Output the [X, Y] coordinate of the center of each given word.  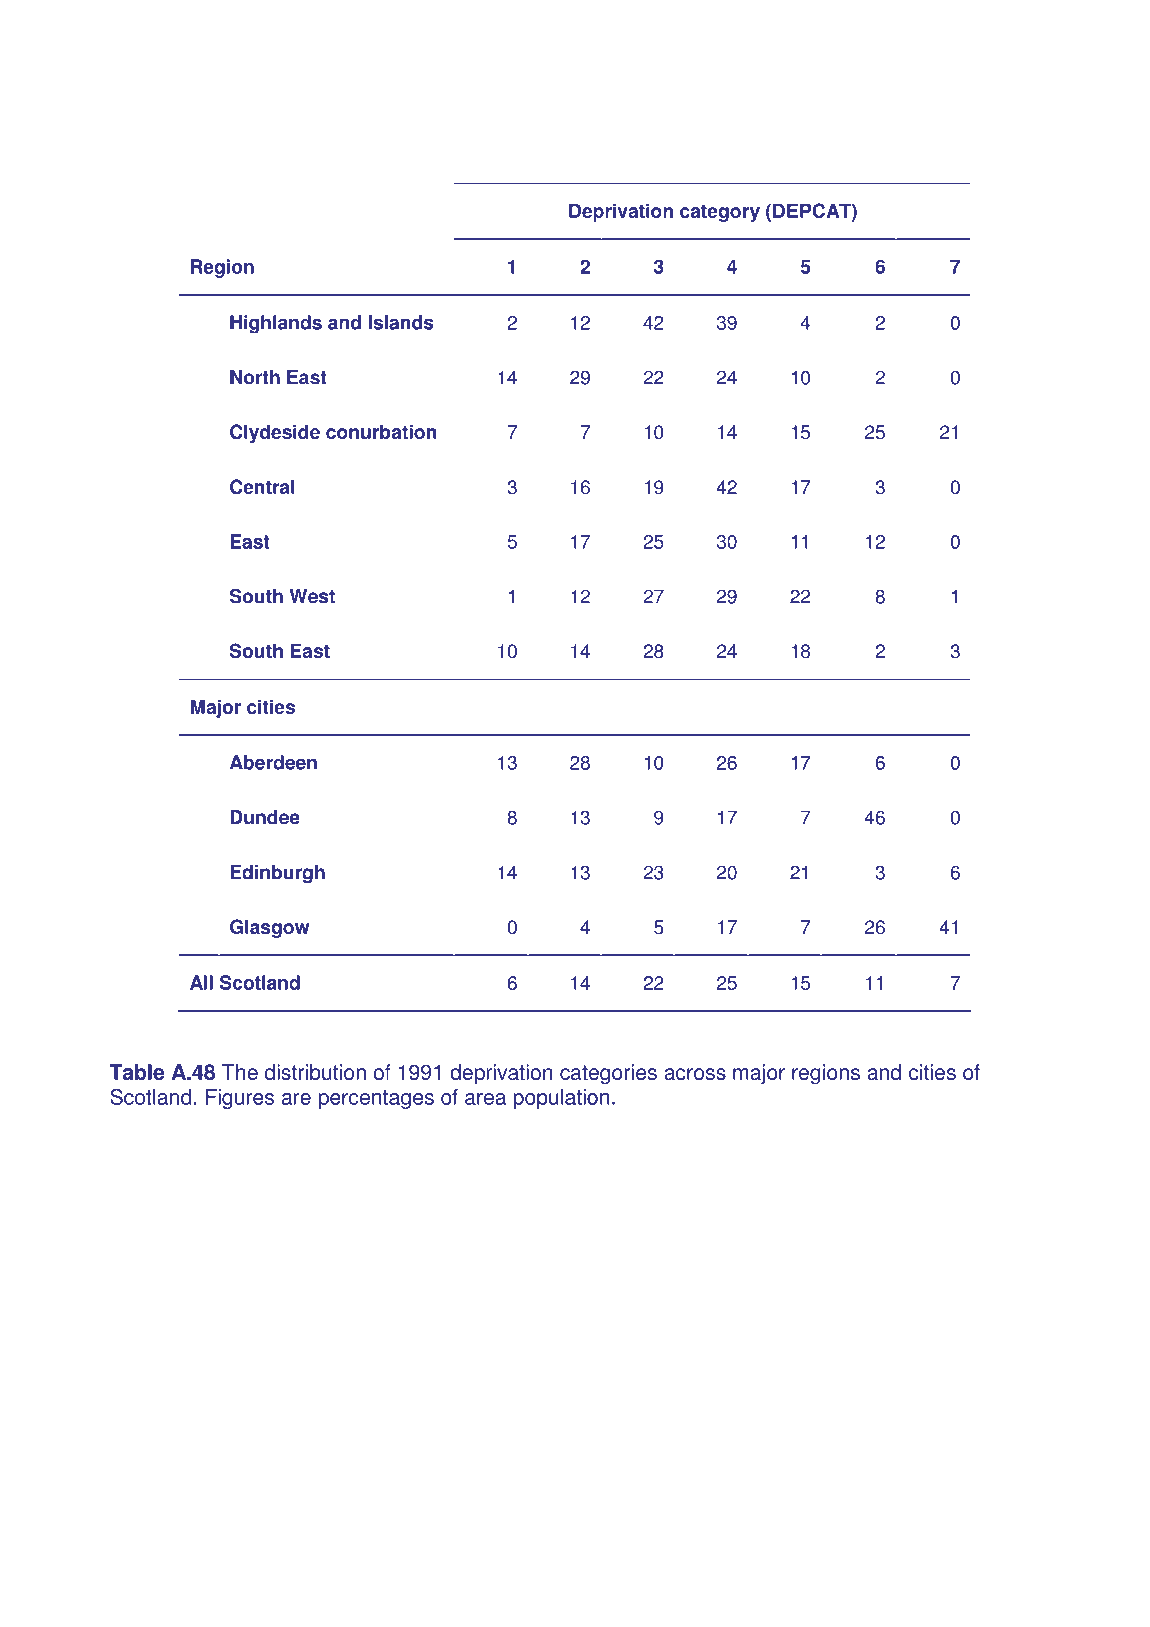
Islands [400, 322]
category [720, 213]
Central [262, 486]
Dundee [265, 817]
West [312, 596]
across [695, 1074]
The [240, 1072]
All [201, 982]
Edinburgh [277, 874]
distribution [315, 1072]
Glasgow [270, 928]
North [255, 377]
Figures [240, 1099]
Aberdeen [273, 762]
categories [608, 1074]
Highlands [276, 324]
